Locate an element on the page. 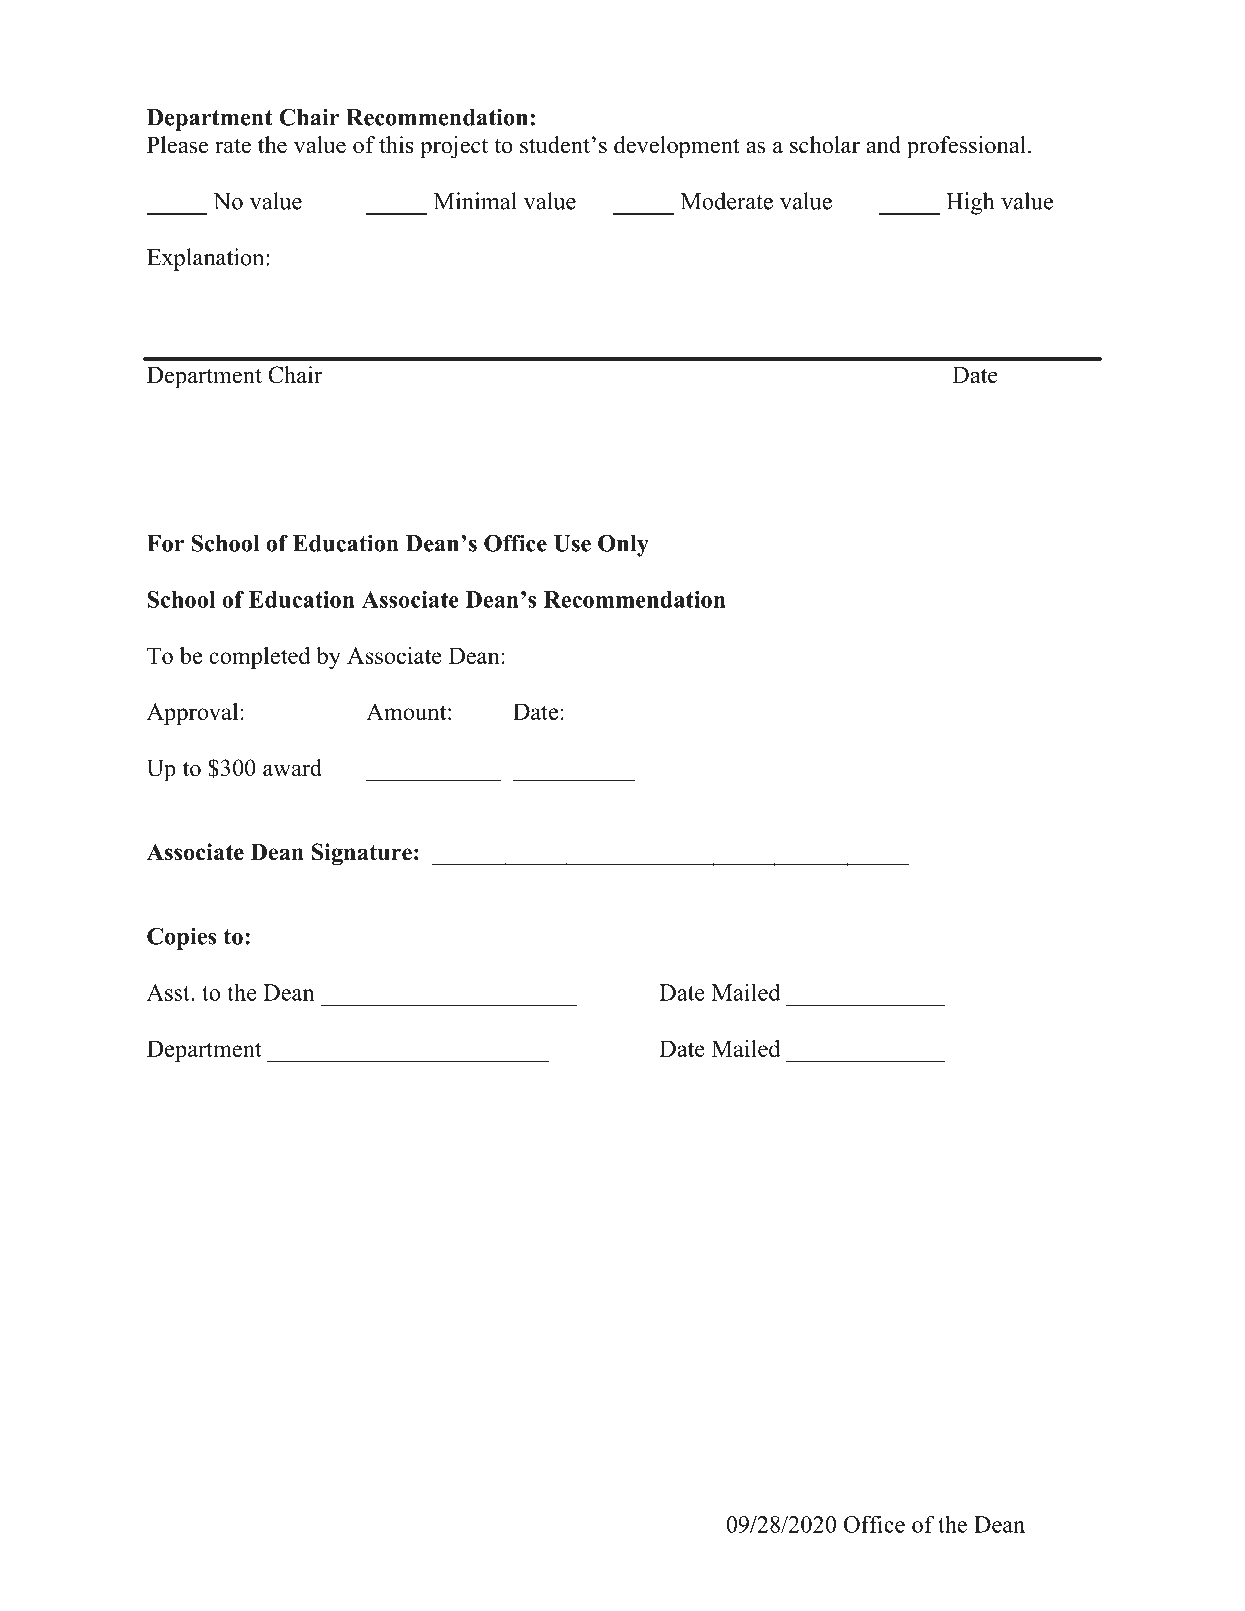 Image resolution: width=1245 pixels, height=1611 pixels. High is located at coordinates (970, 203).
